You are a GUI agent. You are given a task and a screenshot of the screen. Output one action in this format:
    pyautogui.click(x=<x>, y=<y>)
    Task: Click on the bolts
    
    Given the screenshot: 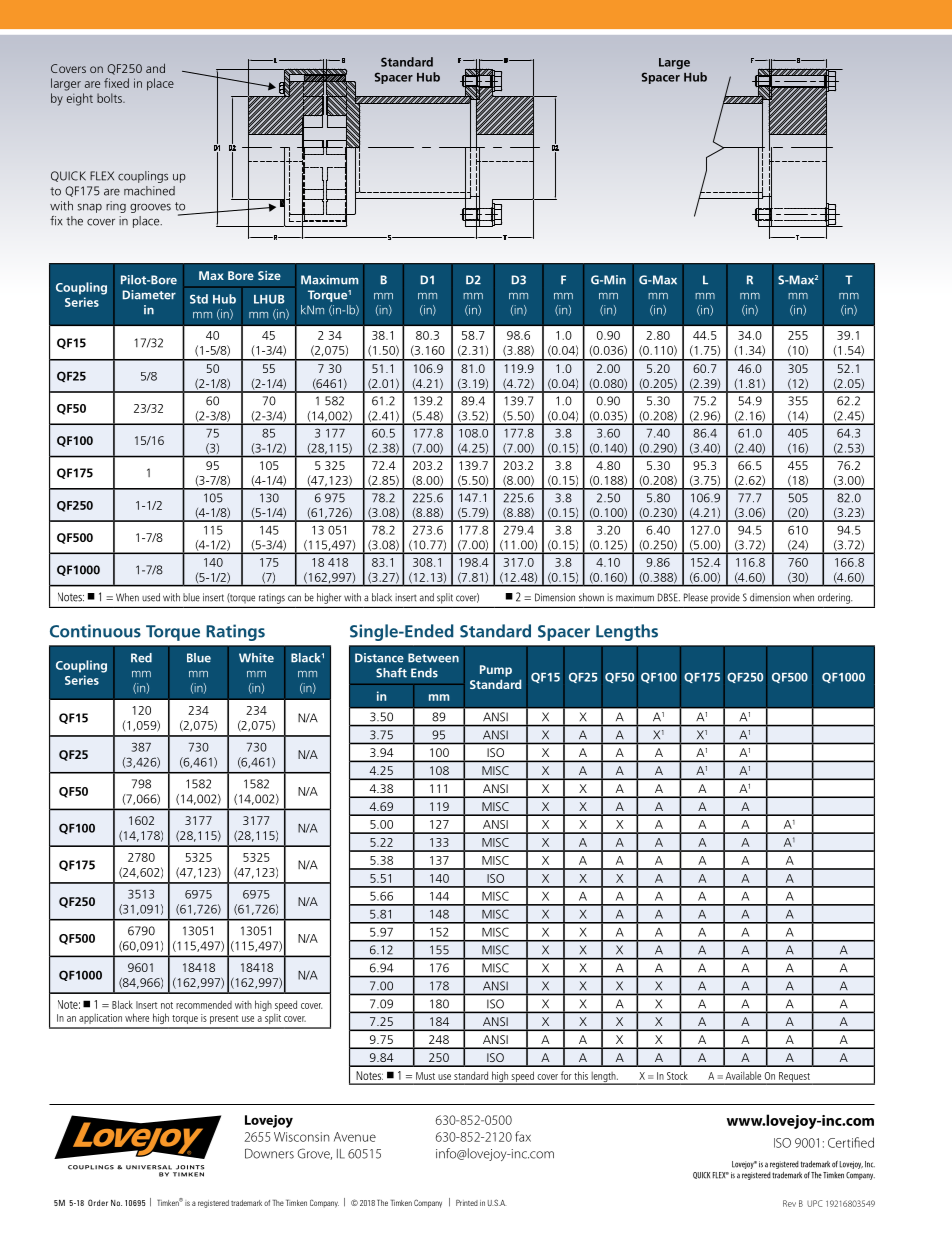 What is the action you would take?
    pyautogui.click(x=110, y=98)
